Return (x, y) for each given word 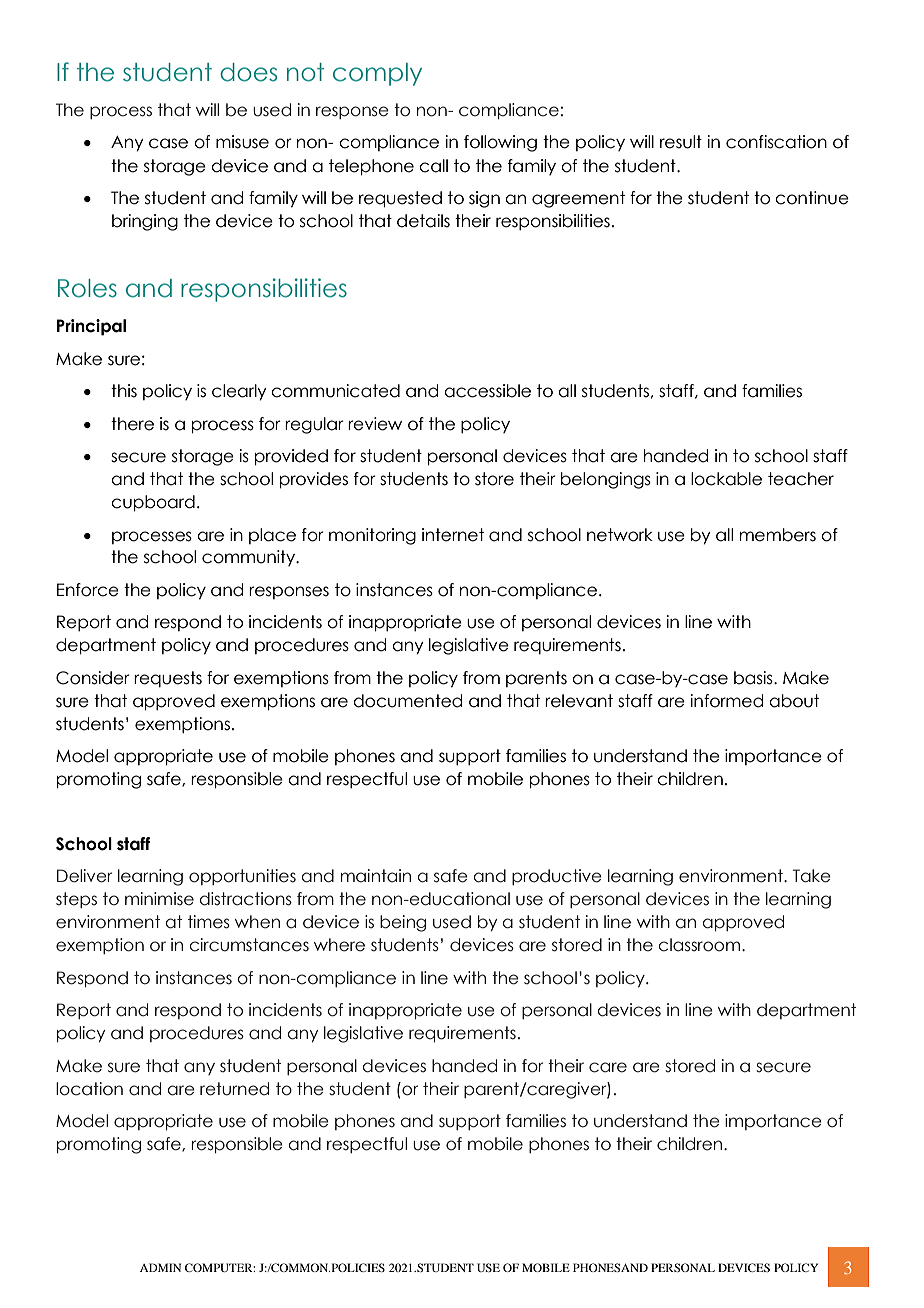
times (209, 922)
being (403, 923)
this (124, 391)
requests (168, 679)
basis (754, 678)
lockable (726, 479)
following (500, 143)
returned (234, 1089)
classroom (699, 945)
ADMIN (160, 1267)
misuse (242, 142)
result (681, 142)
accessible (487, 391)
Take (812, 876)
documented (407, 701)
